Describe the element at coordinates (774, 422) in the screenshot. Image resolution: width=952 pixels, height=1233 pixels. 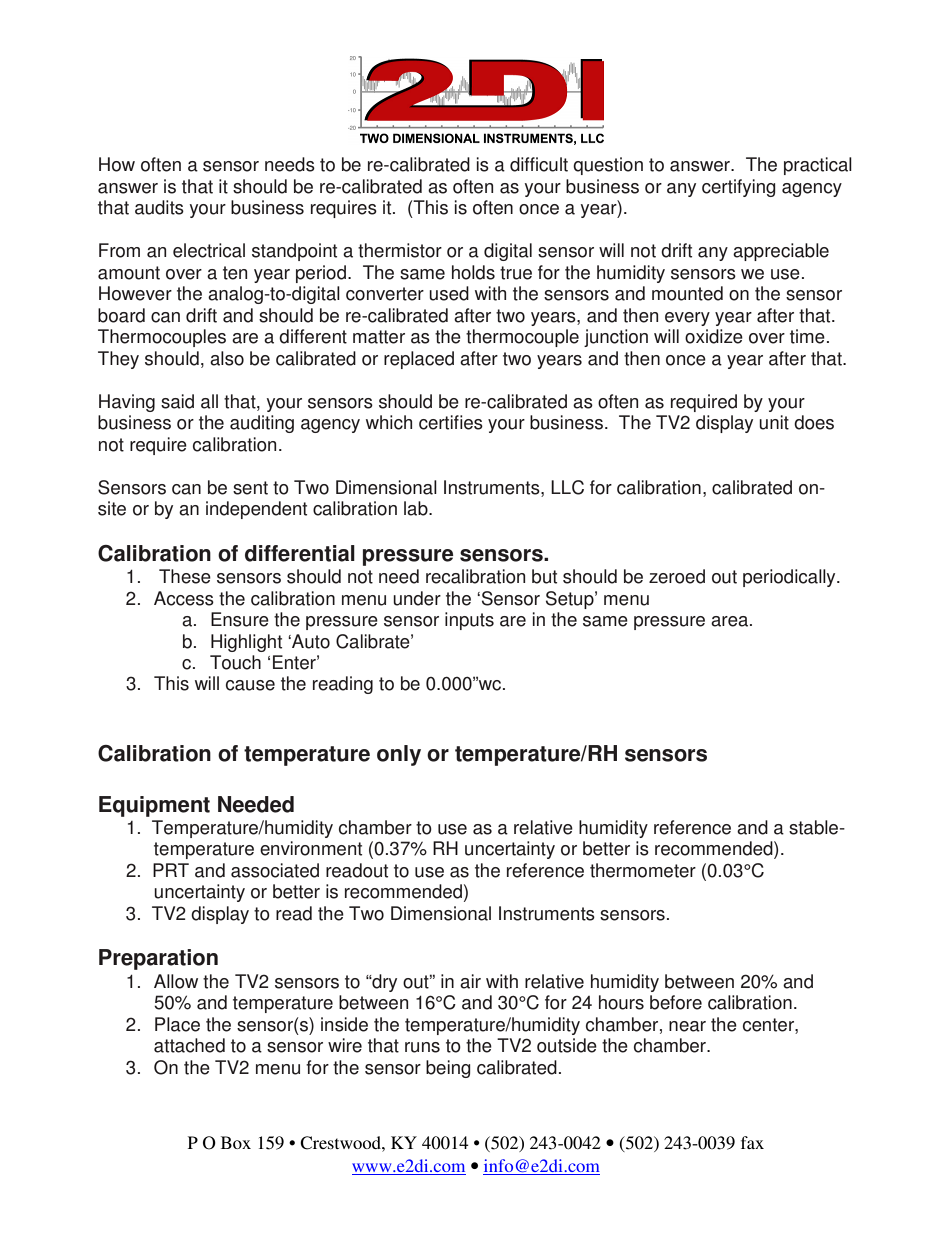
I see `unit` at that location.
